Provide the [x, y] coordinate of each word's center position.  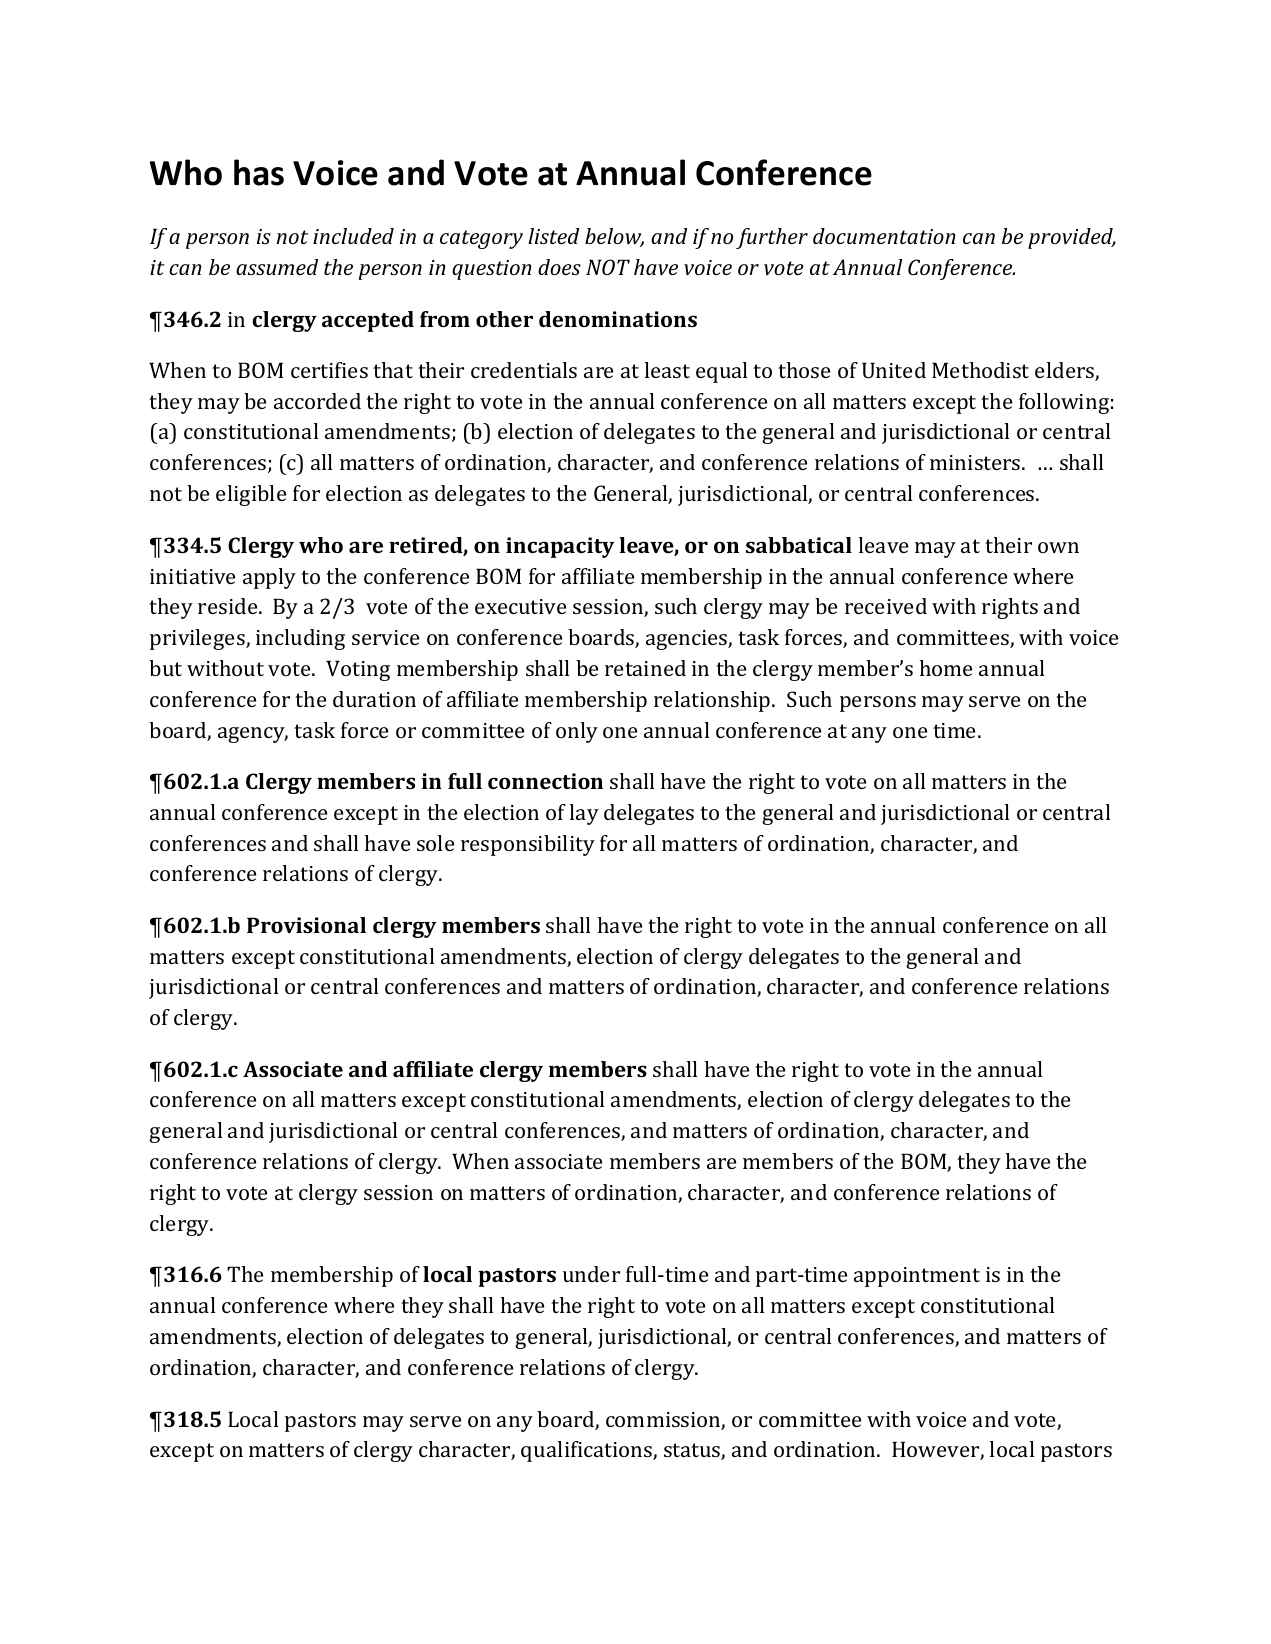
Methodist [980, 370]
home [946, 668]
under [591, 1274]
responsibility [528, 845]
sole [435, 843]
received [886, 606]
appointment [917, 1277]
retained [645, 668]
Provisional [306, 925]
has [259, 172]
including [300, 639]
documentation [884, 236]
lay [584, 814]
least [667, 370]
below [614, 237]
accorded [317, 401]
